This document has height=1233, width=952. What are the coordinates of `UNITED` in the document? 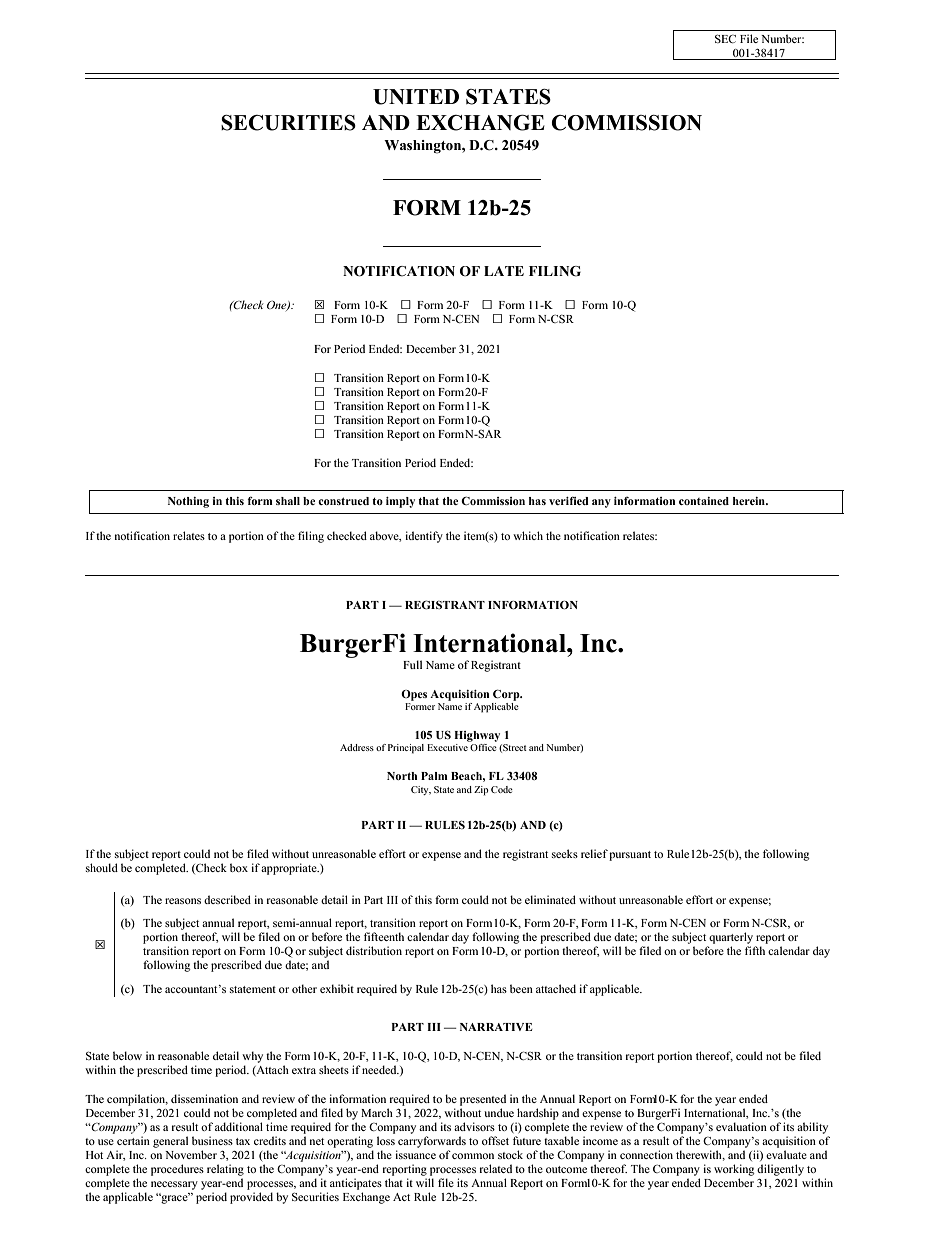 It's located at (416, 97).
